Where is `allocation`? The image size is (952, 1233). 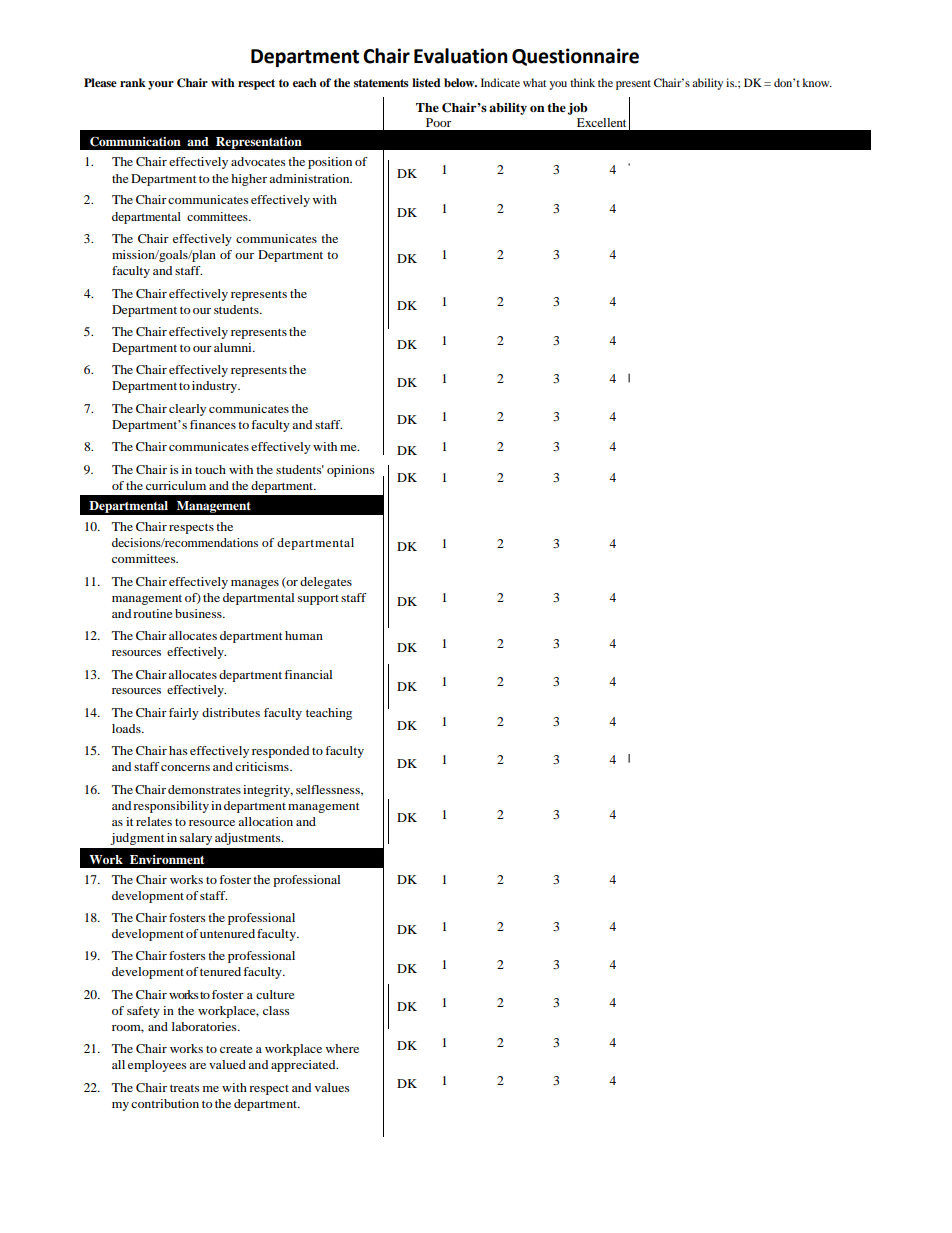 allocation is located at coordinates (265, 821).
